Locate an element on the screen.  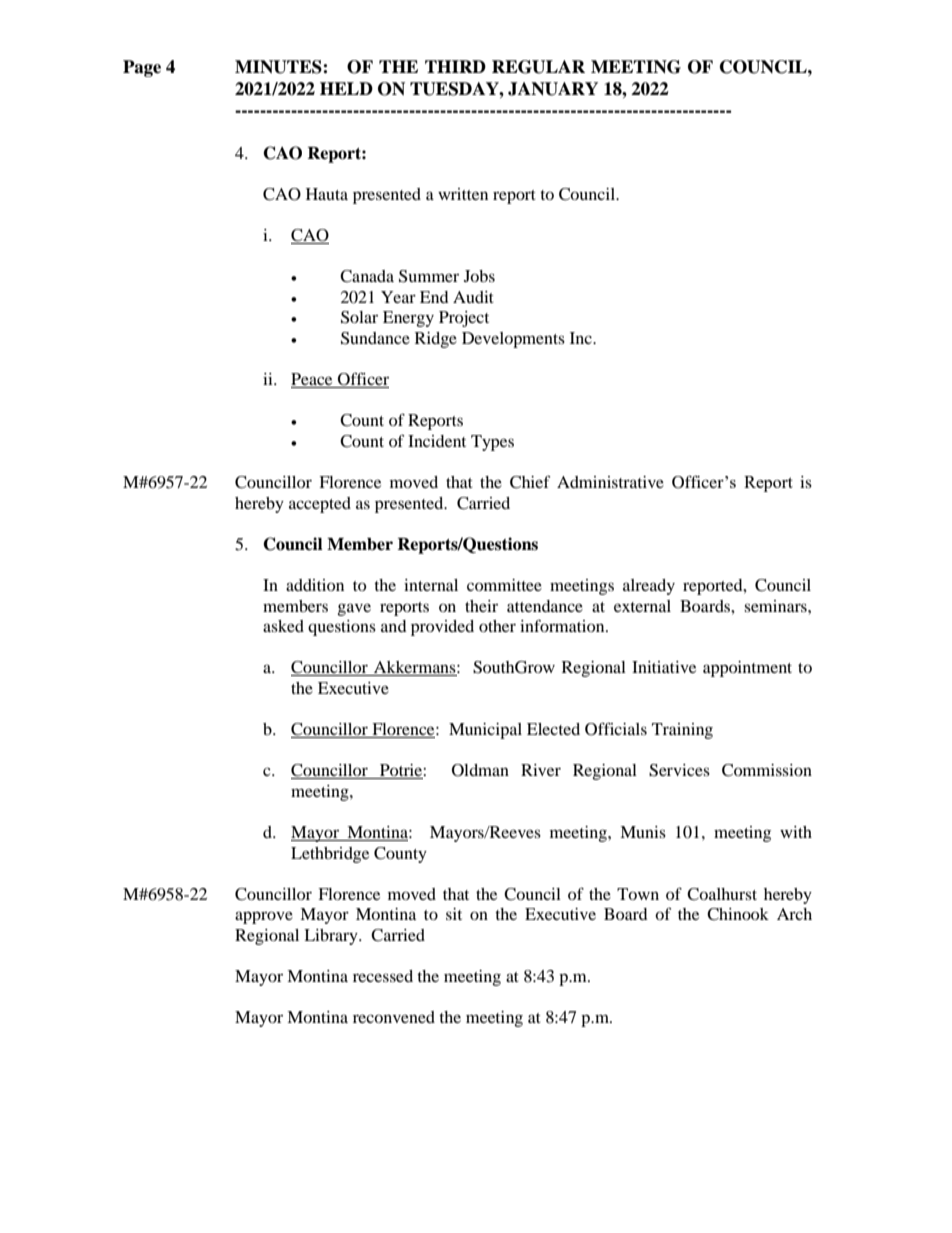
Oldman is located at coordinates (480, 770).
